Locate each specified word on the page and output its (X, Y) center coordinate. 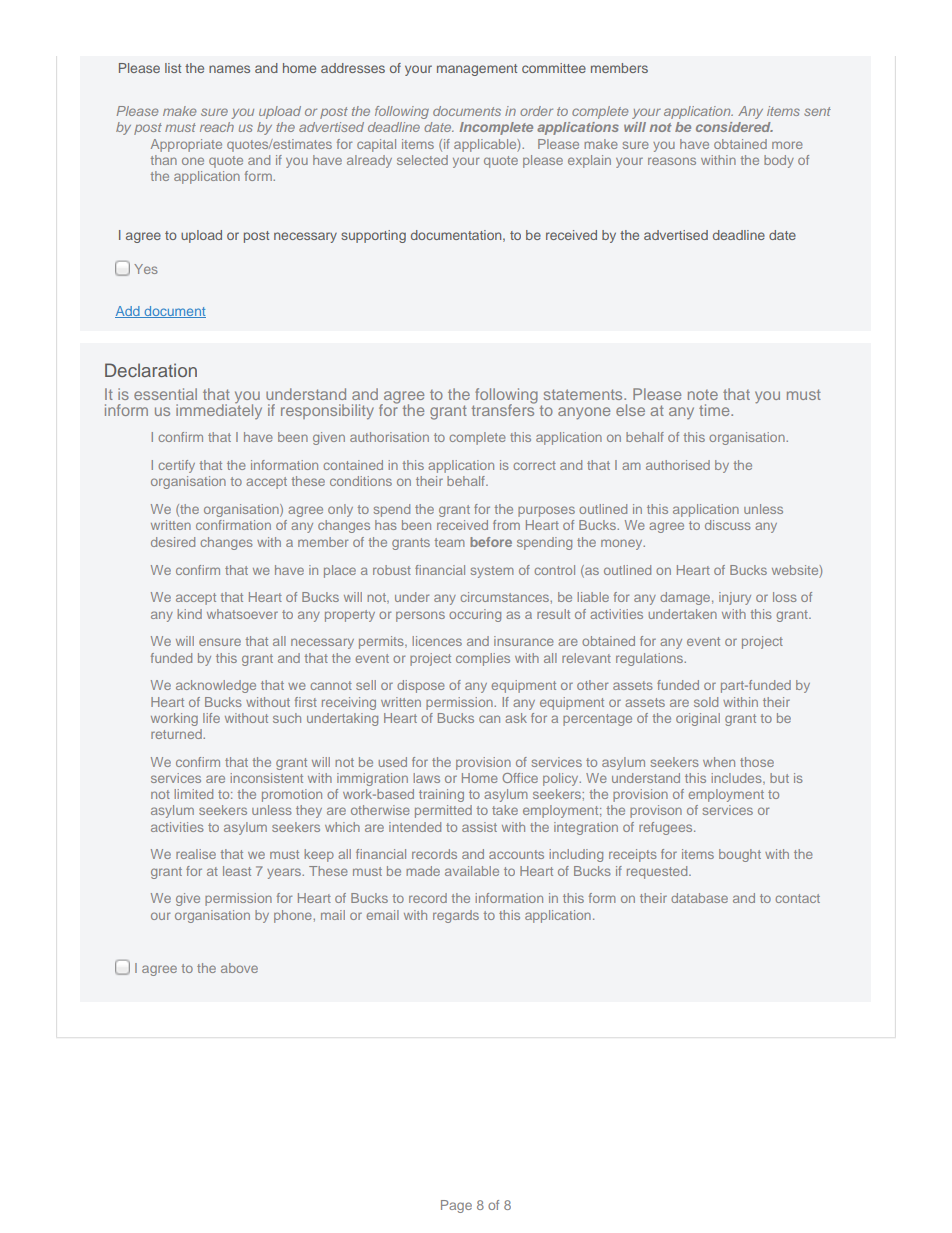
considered (734, 127)
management (477, 70)
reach (217, 127)
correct (534, 465)
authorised (678, 465)
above (239, 968)
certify (176, 466)
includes (738, 779)
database (699, 898)
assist (479, 827)
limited (194, 794)
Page (456, 1206)
